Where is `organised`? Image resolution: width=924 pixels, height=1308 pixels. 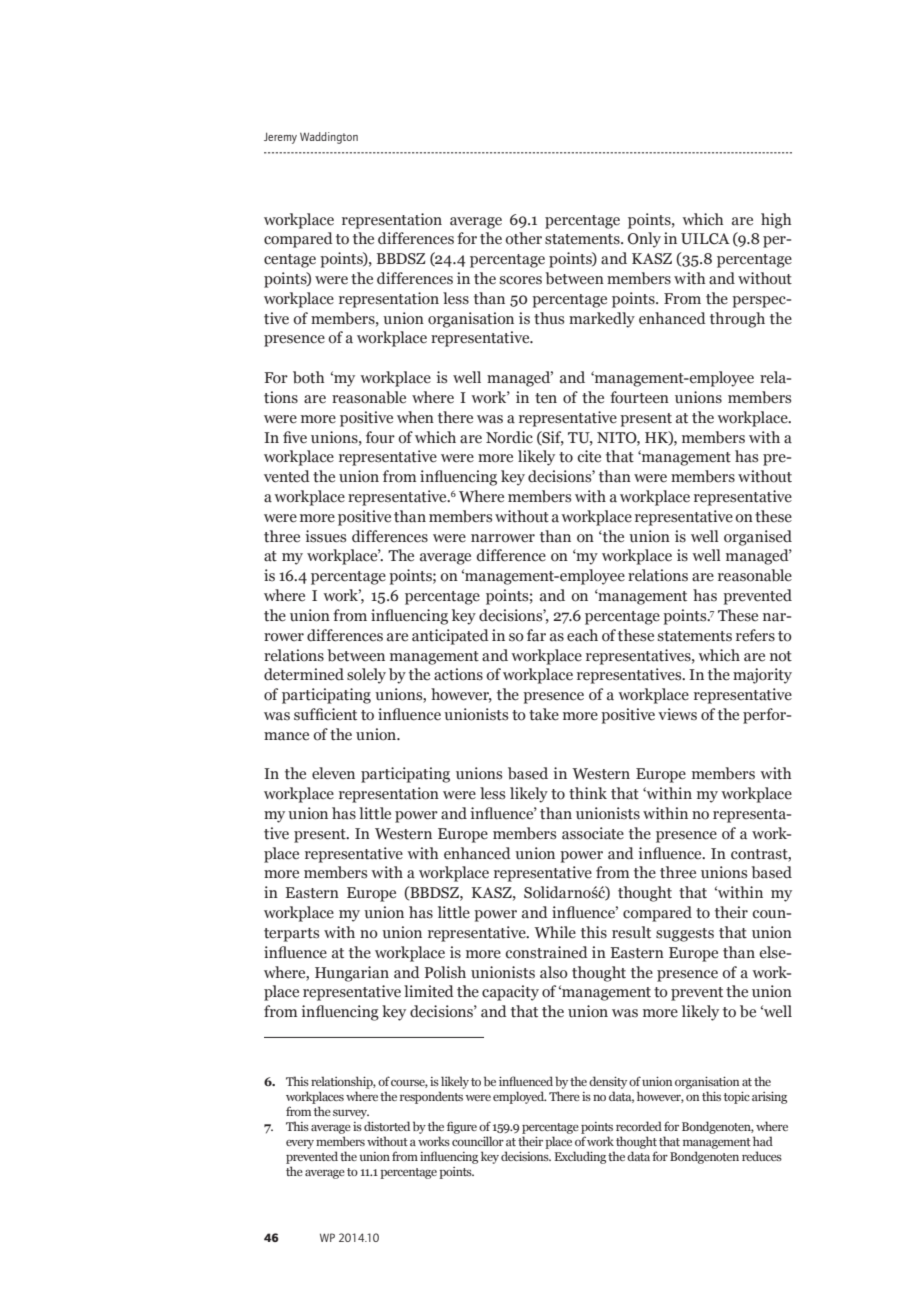
organised is located at coordinates (758, 538).
